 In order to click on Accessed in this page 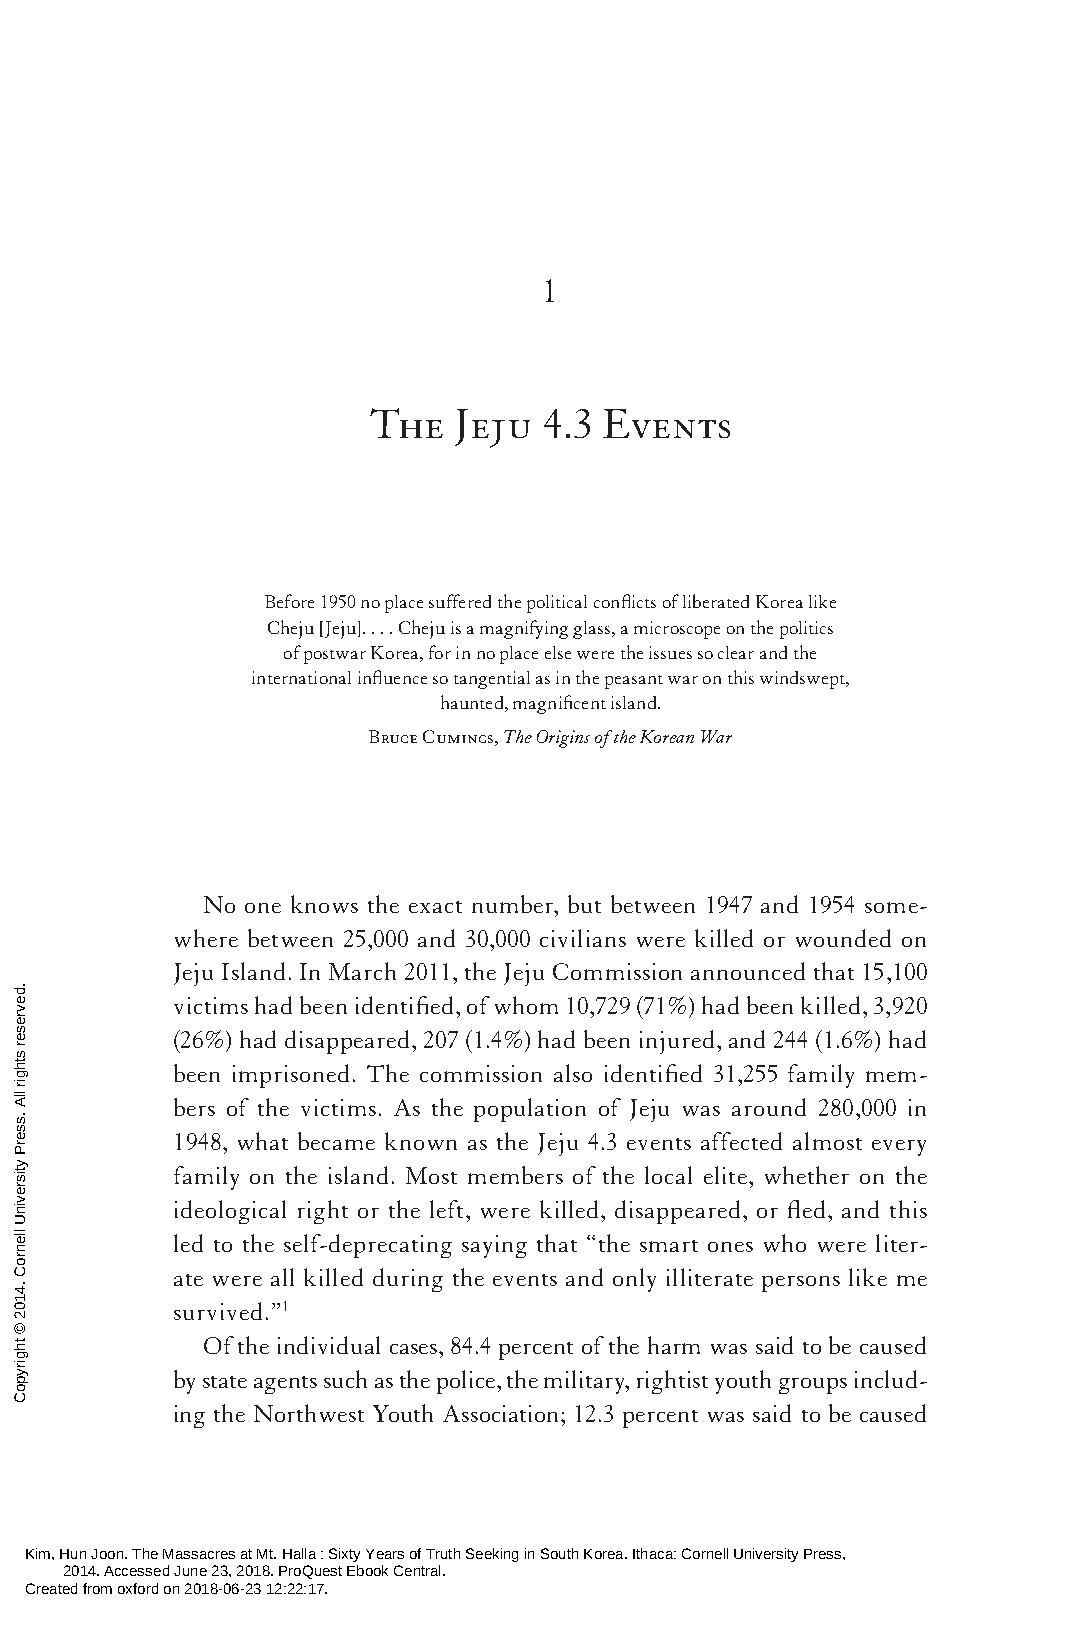, I will do `click(136, 1570)`.
